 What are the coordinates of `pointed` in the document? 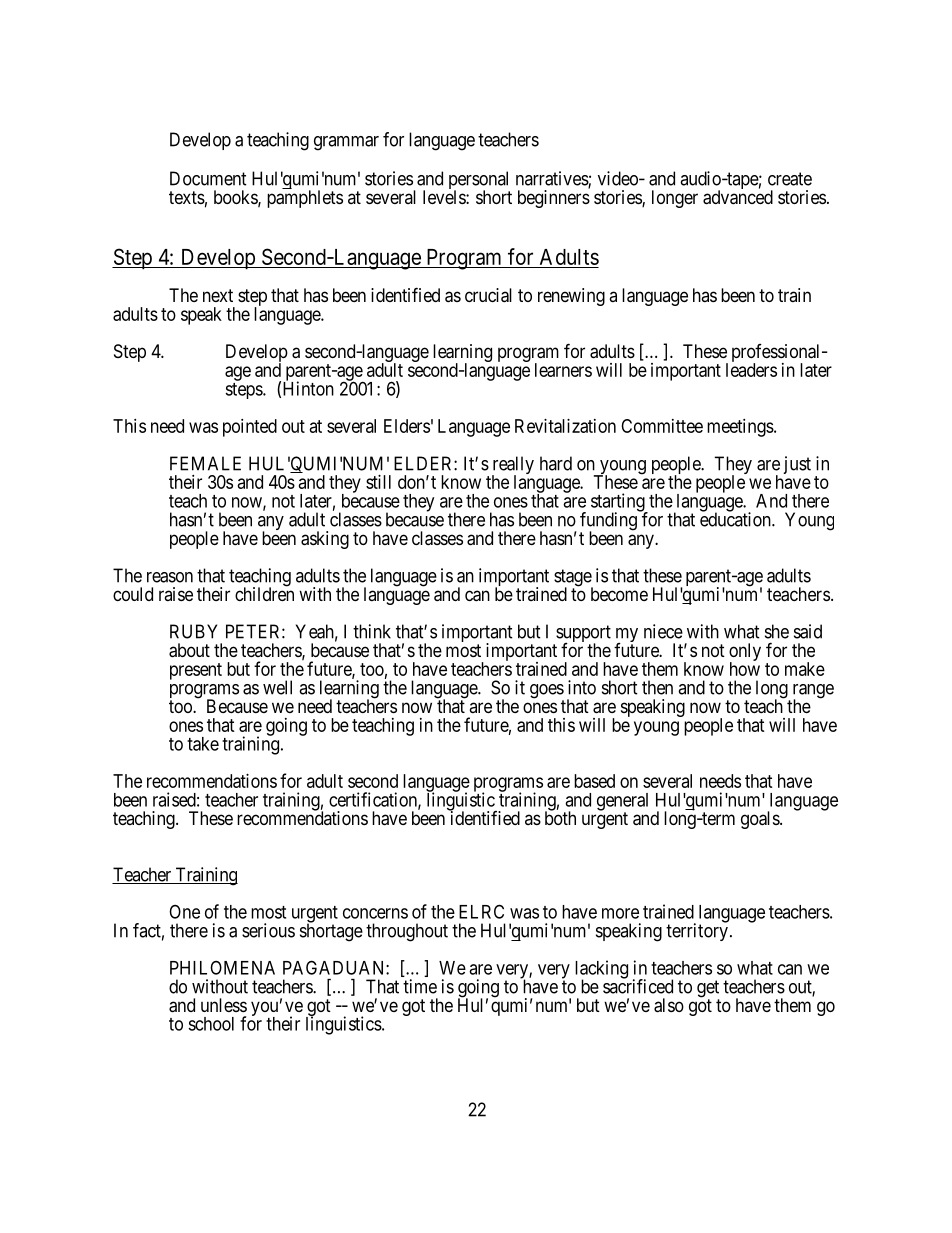 It's located at (250, 428).
